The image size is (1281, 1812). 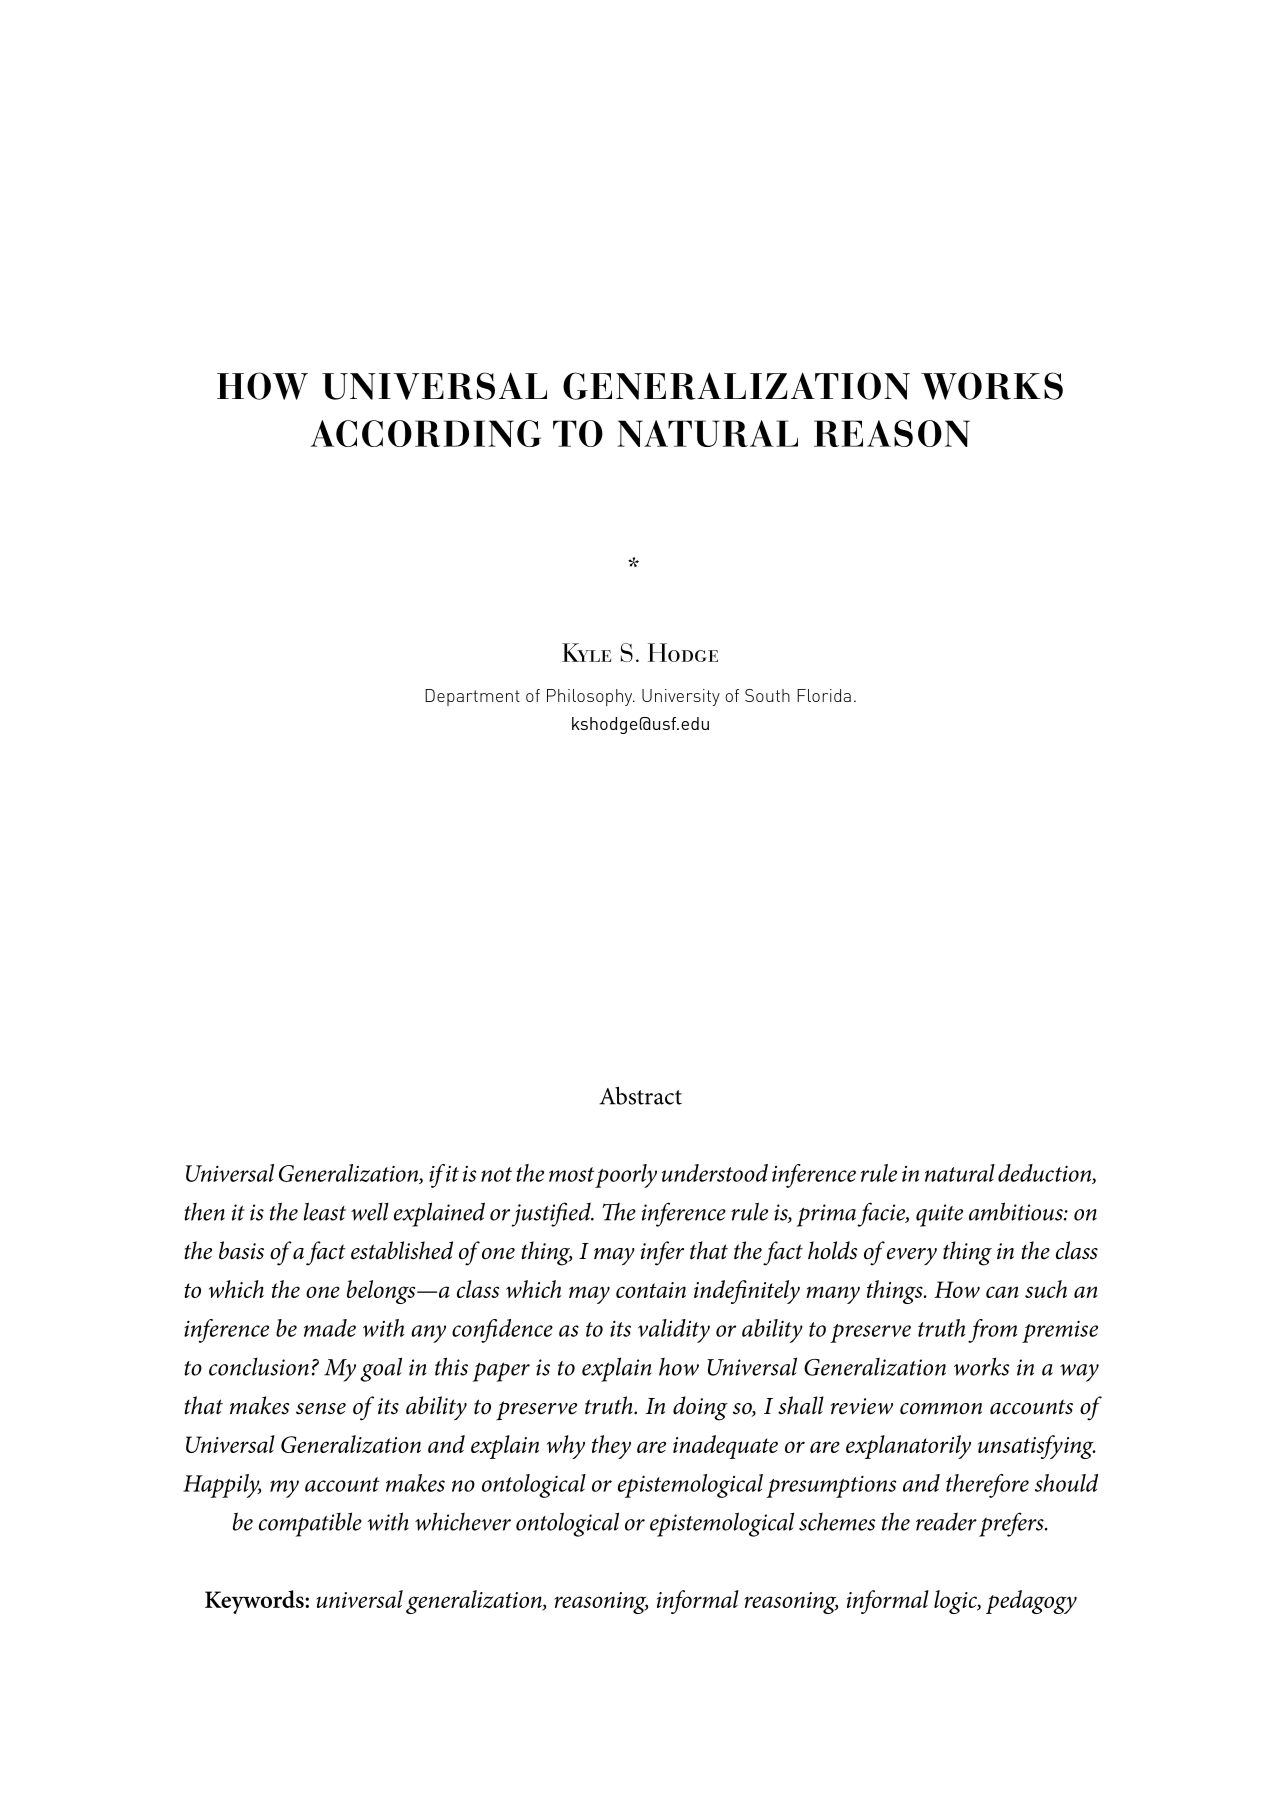 What do you see at coordinates (824, 695) in the document?
I see `Florida` at bounding box center [824, 695].
